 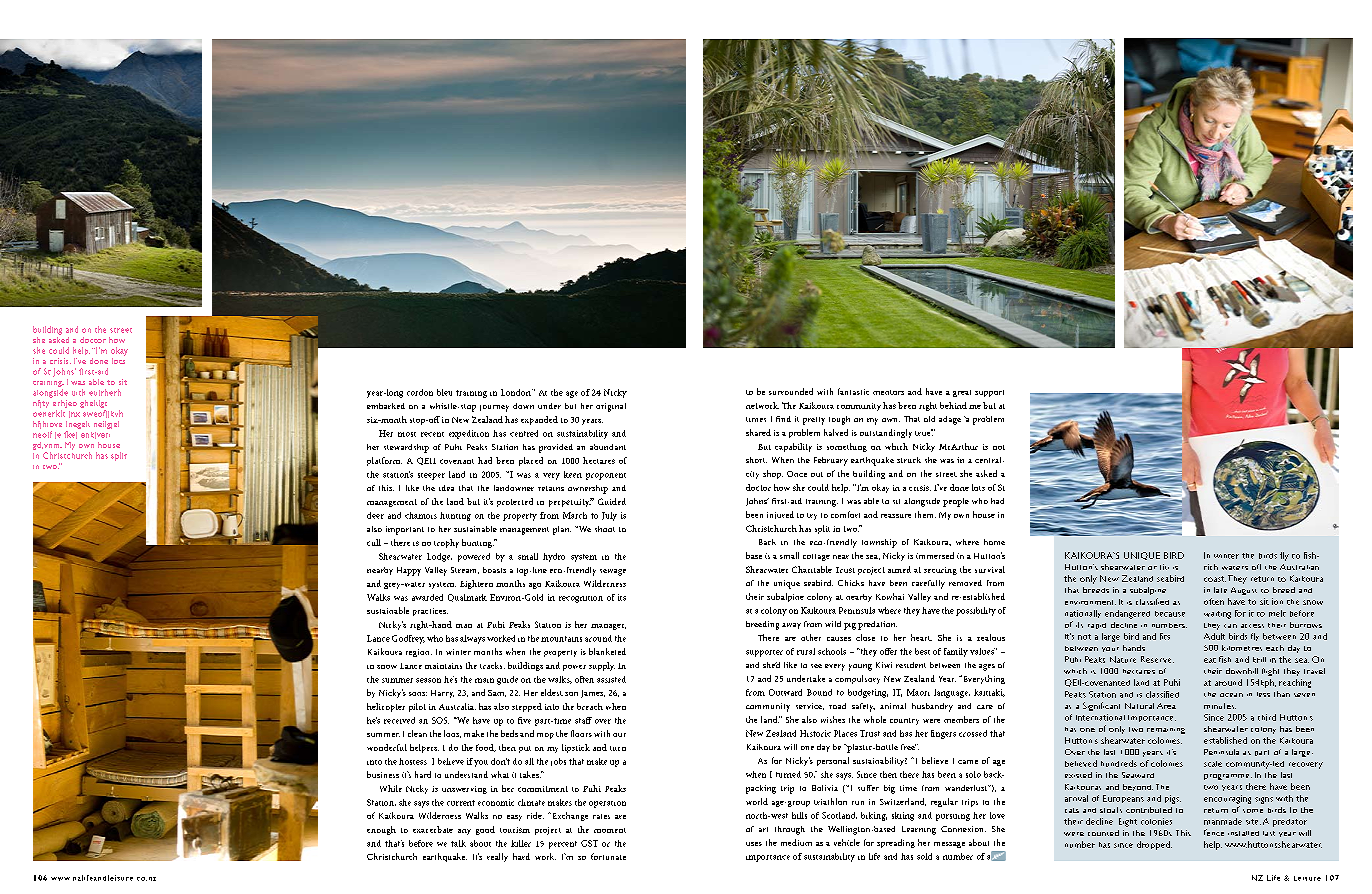 What do you see at coordinates (458, 843) in the page?
I see `talk` at bounding box center [458, 843].
